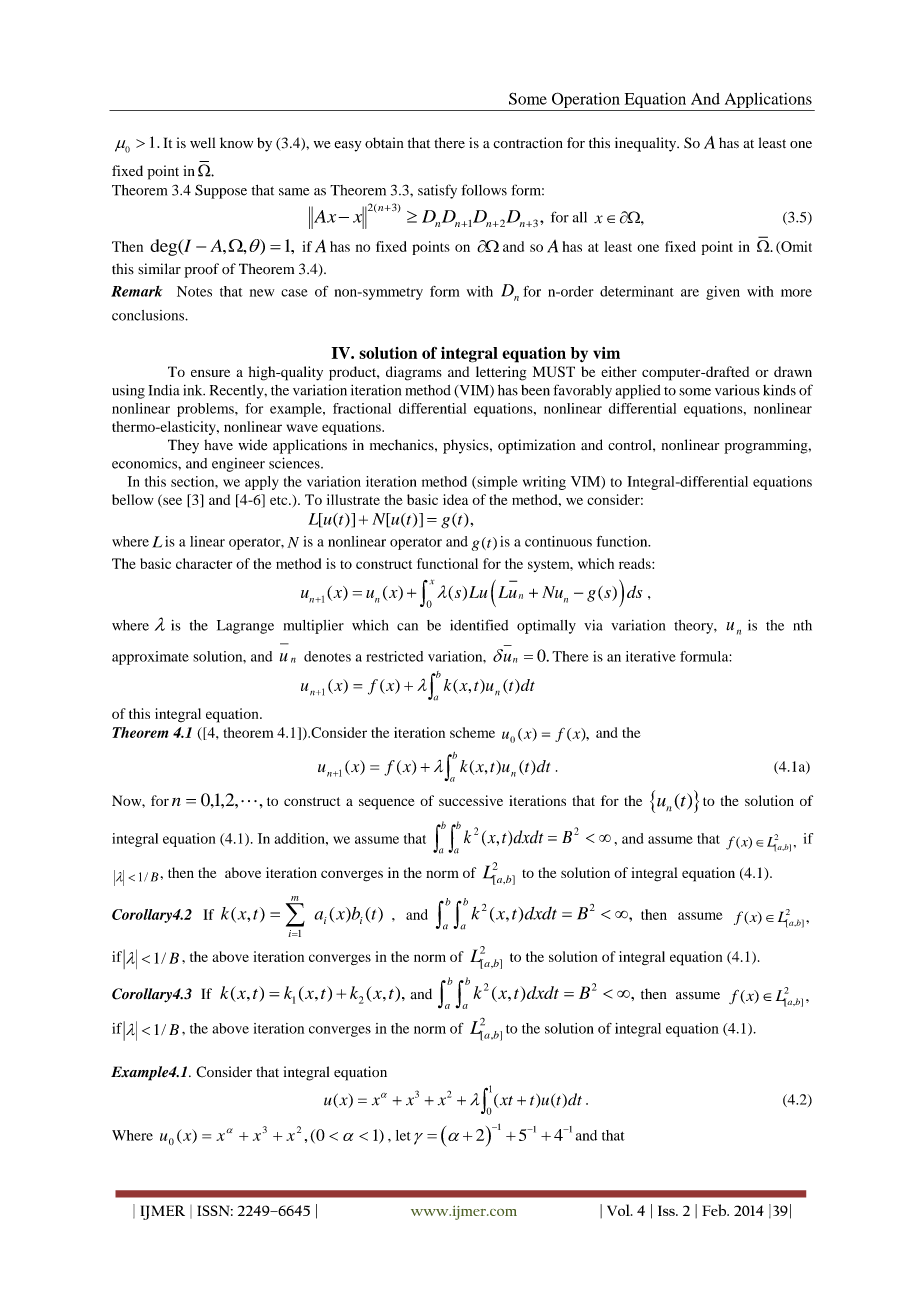 The height and width of the image is (1308, 924). Describe the element at coordinates (202, 142) in the image. I see `well` at that location.
